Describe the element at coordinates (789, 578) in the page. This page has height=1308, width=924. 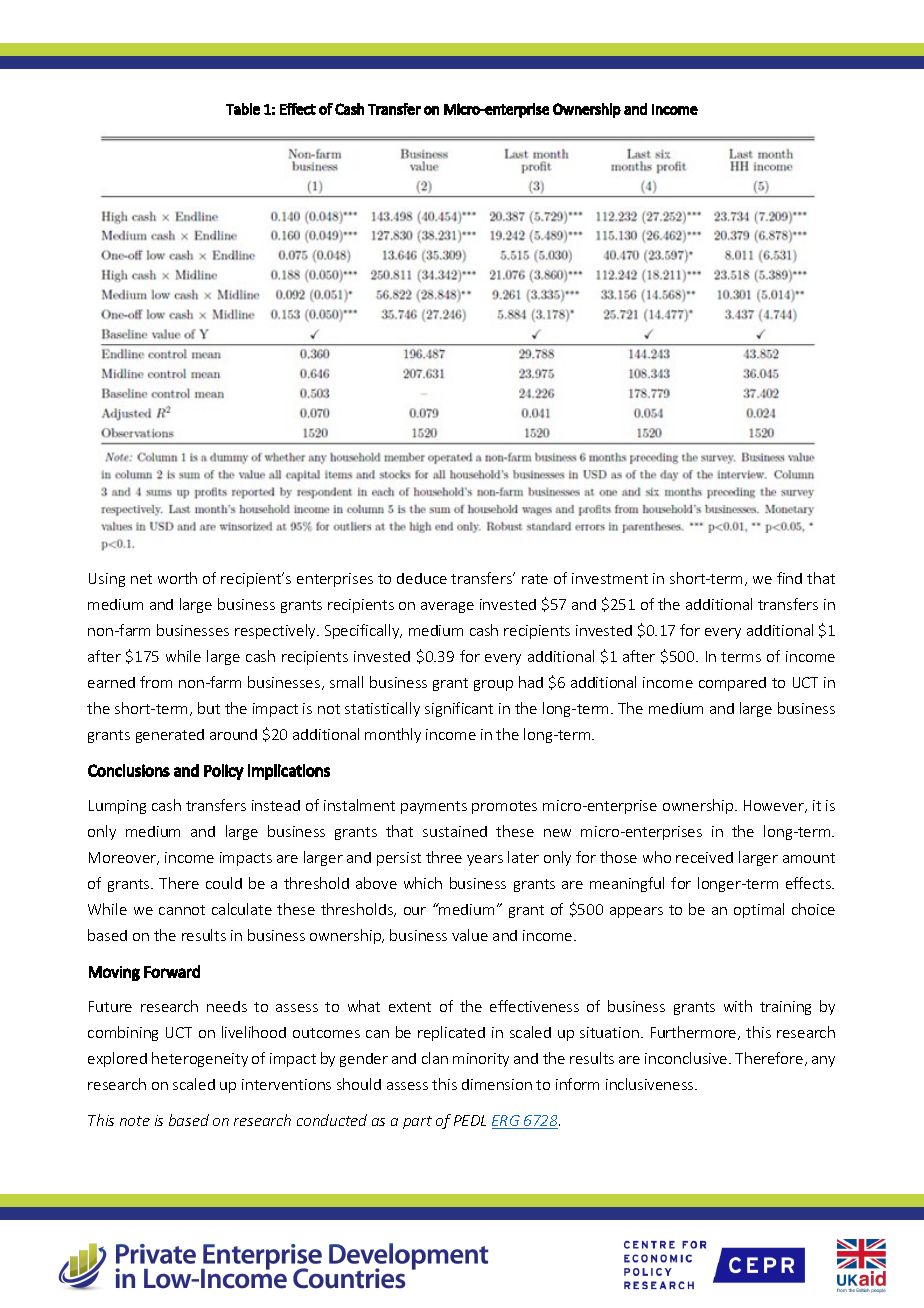
I see `find` at that location.
